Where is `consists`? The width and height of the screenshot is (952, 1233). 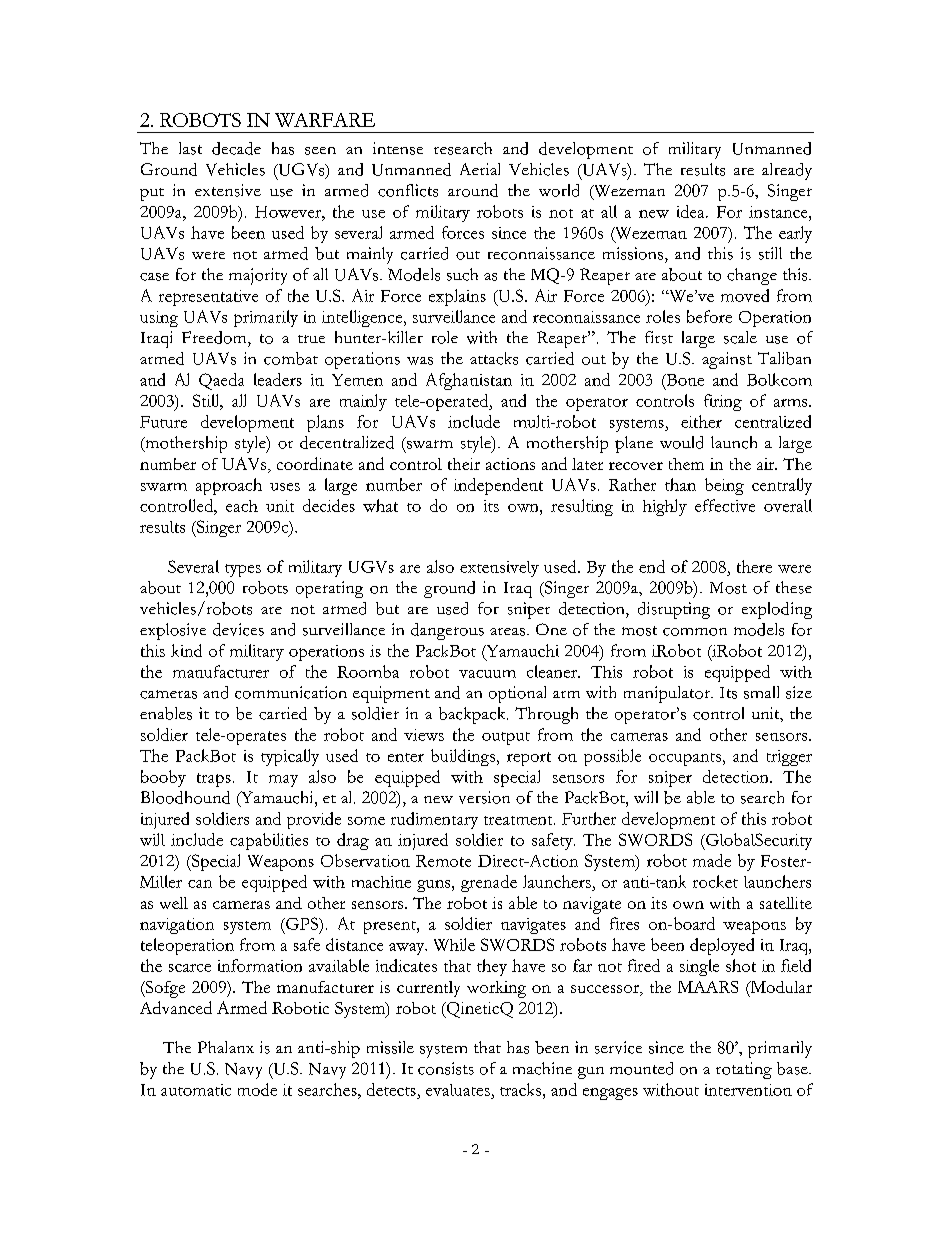 consists is located at coordinates (446, 1068).
